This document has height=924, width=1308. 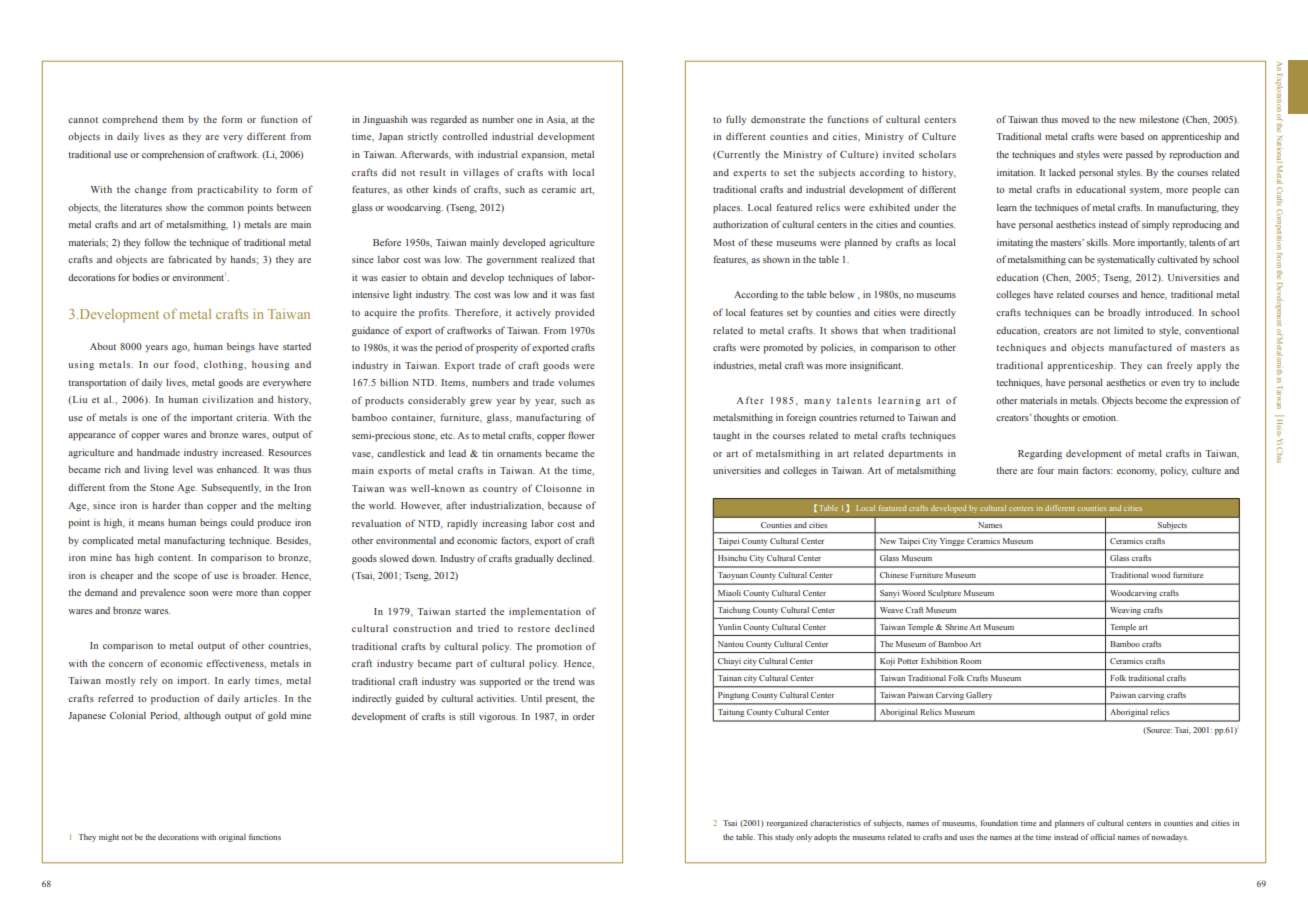 What do you see at coordinates (173, 156) in the document?
I see `comprehension` at bounding box center [173, 156].
